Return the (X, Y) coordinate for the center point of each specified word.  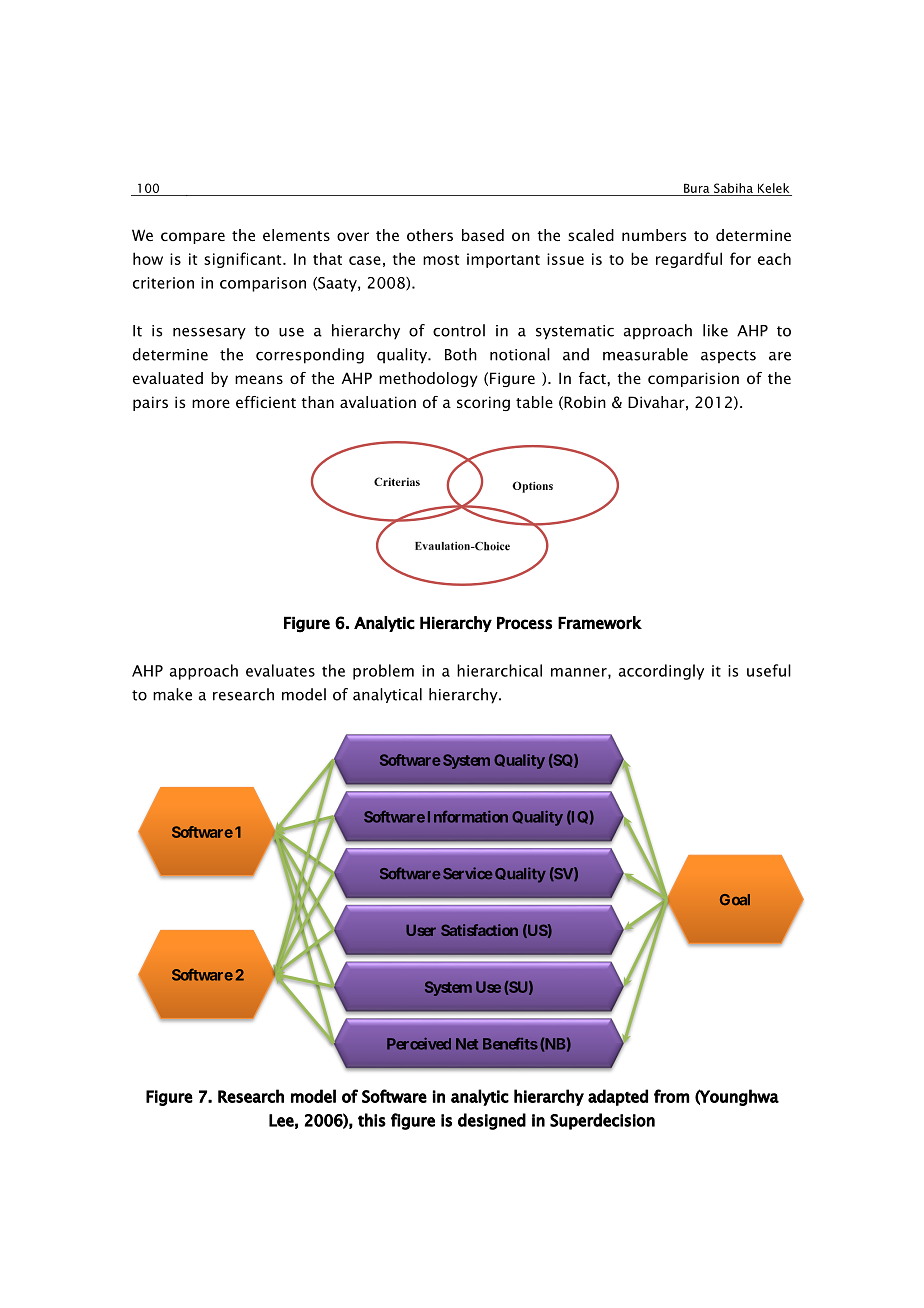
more (211, 403)
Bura (696, 188)
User (421, 930)
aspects (728, 356)
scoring (483, 403)
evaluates (280, 670)
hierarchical (499, 670)
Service (467, 873)
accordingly (661, 672)
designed (492, 1121)
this (372, 1120)
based (483, 235)
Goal (735, 900)
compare (193, 238)
